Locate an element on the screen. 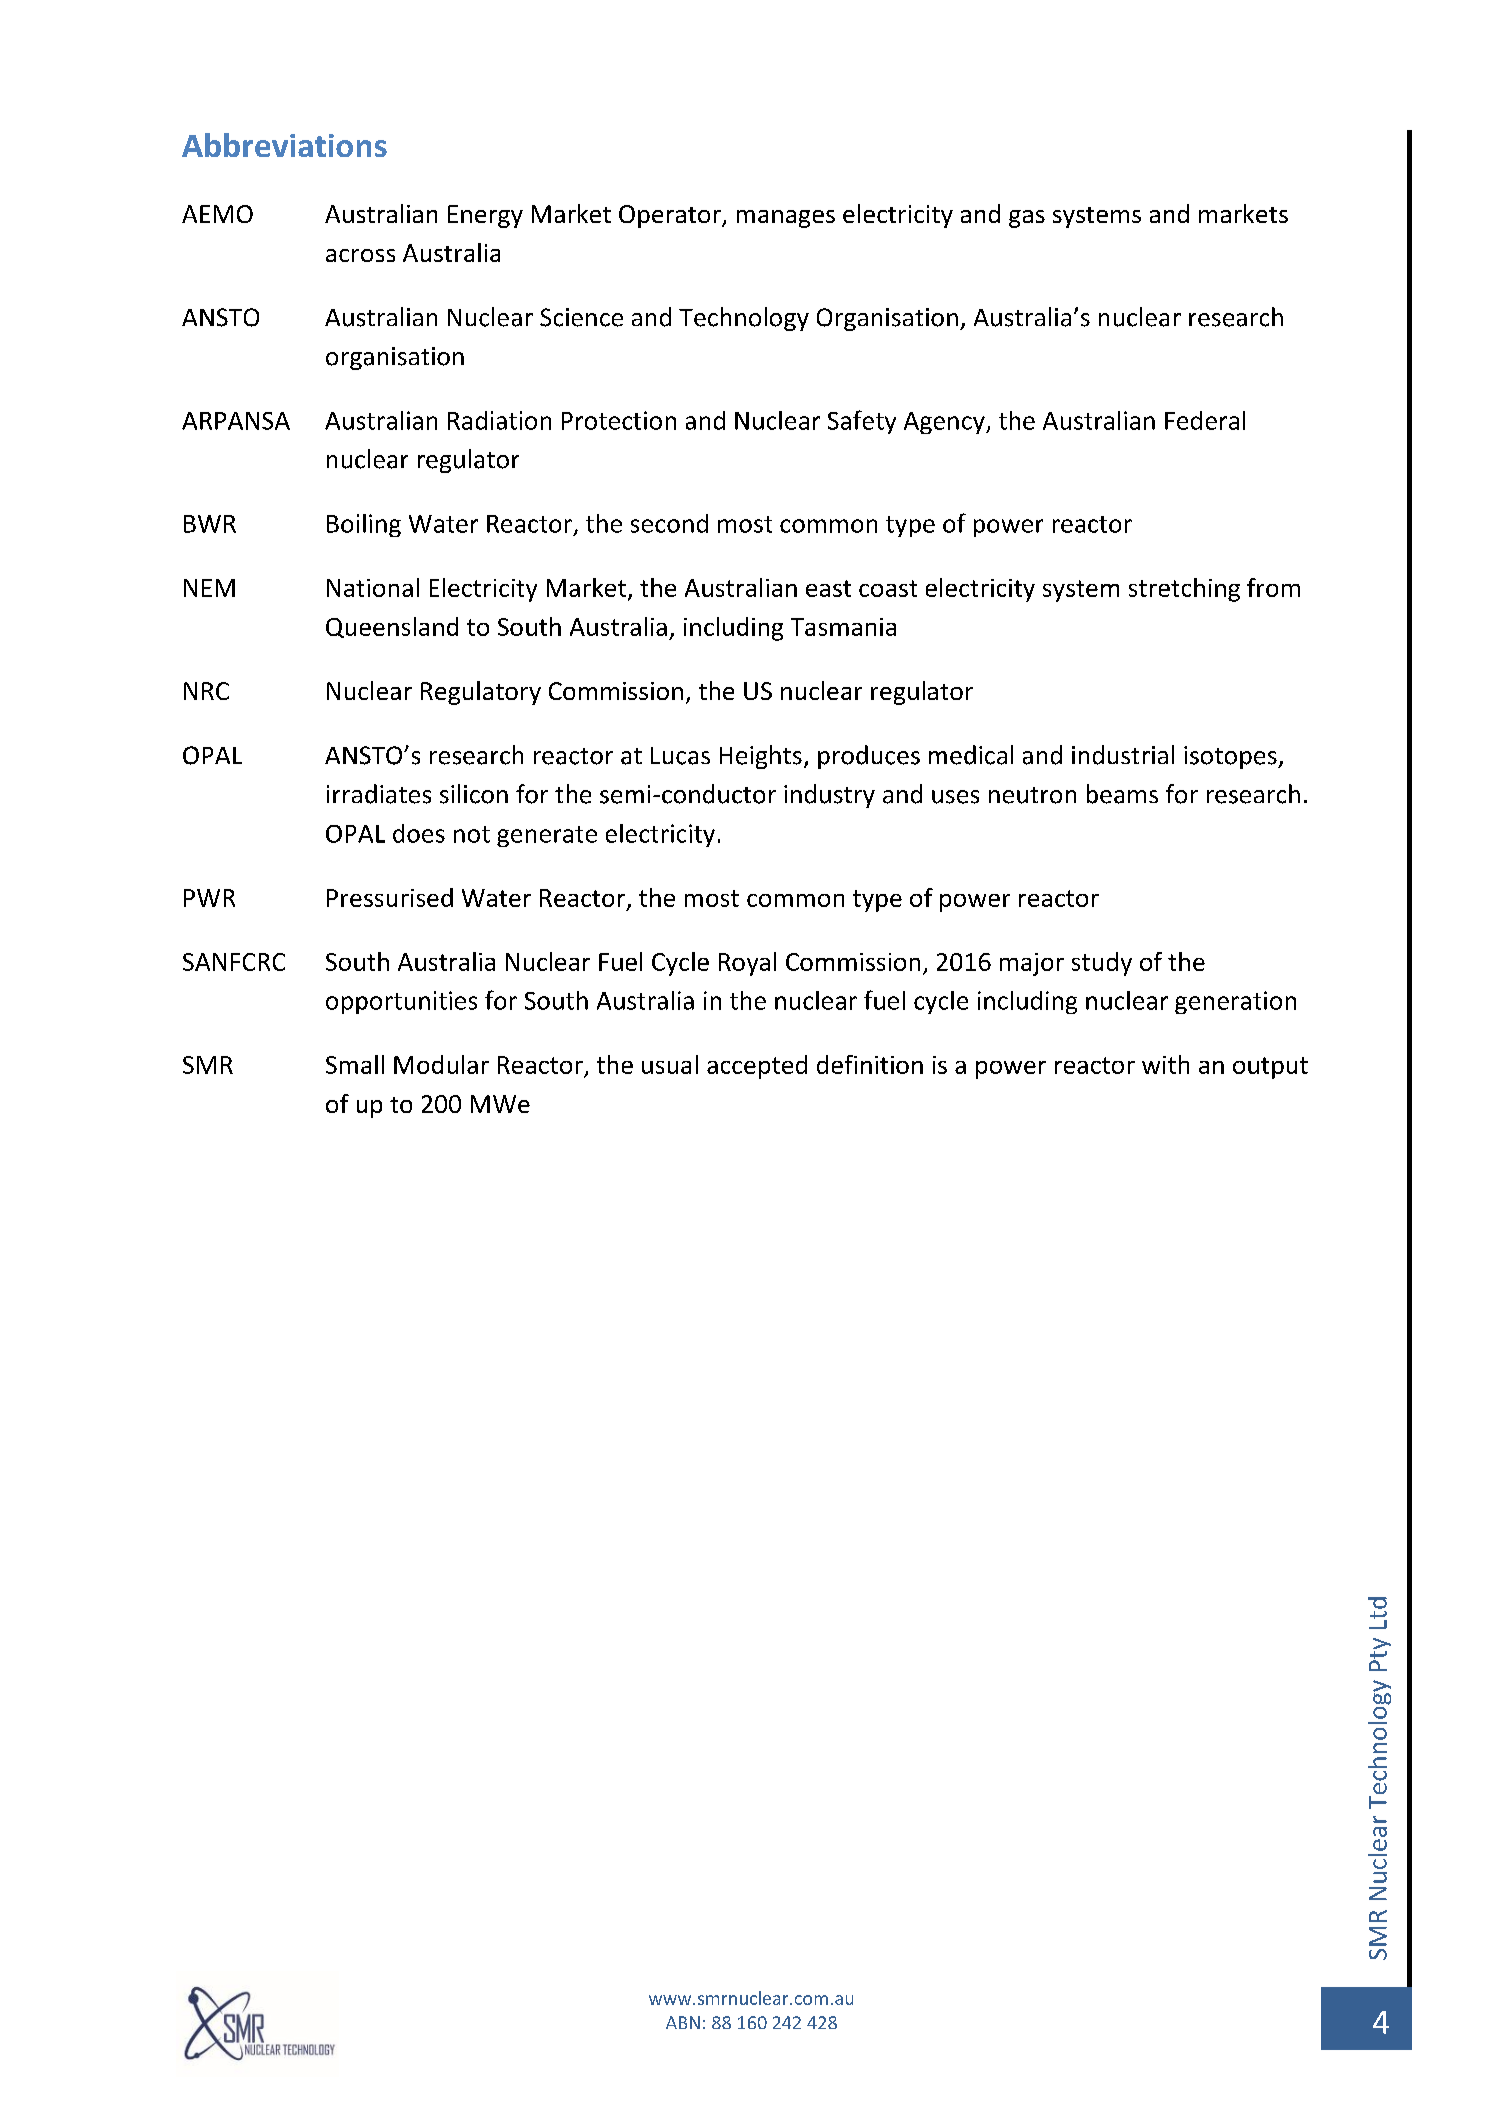 The image size is (1503, 2125). with is located at coordinates (1165, 1064).
